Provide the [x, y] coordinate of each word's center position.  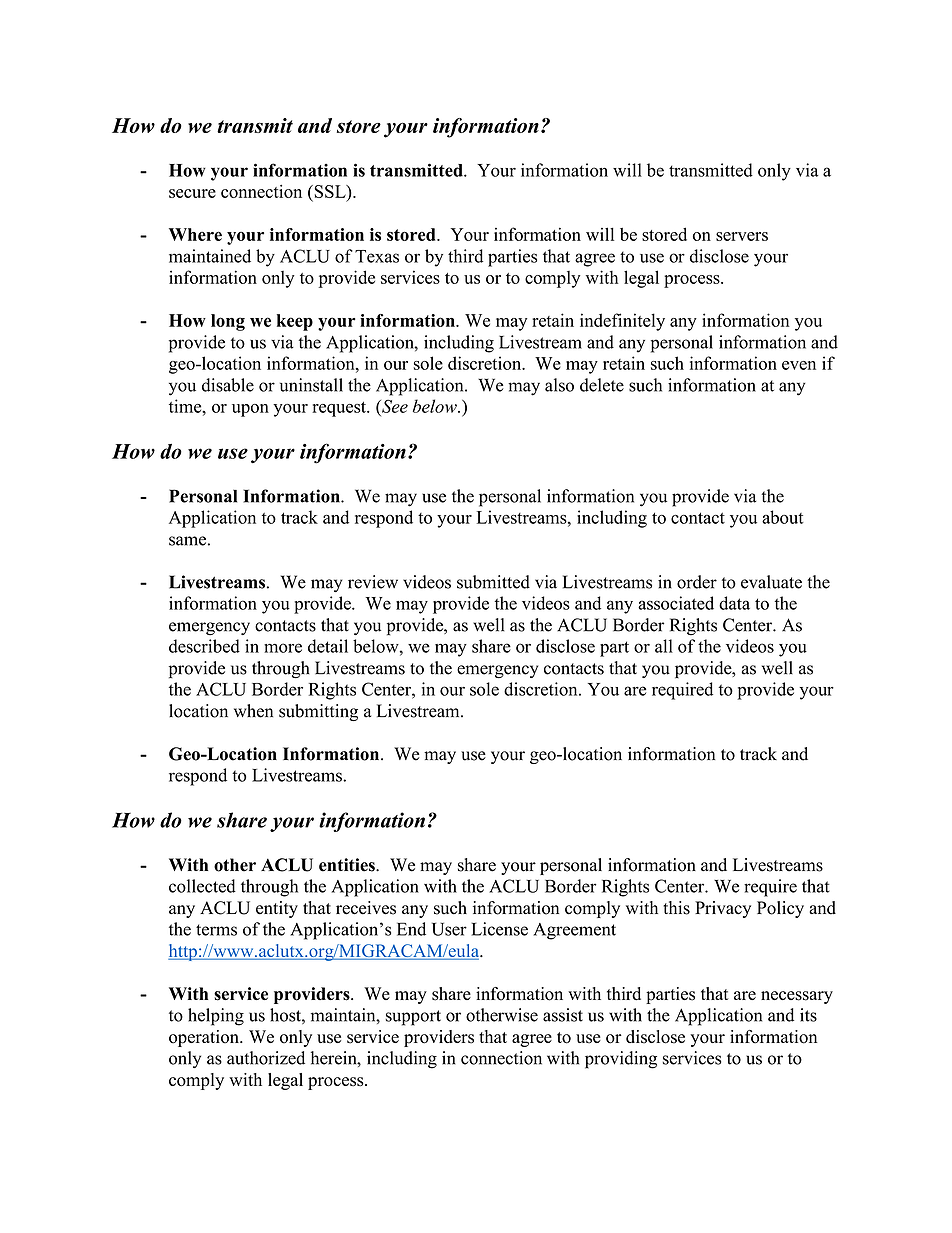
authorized [266, 1058]
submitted [493, 582]
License [500, 929]
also [559, 385]
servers [742, 236]
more [283, 648]
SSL [330, 191]
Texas [377, 256]
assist [563, 1015]
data [734, 603]
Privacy [723, 909]
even [799, 365]
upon [250, 410]
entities [348, 865]
